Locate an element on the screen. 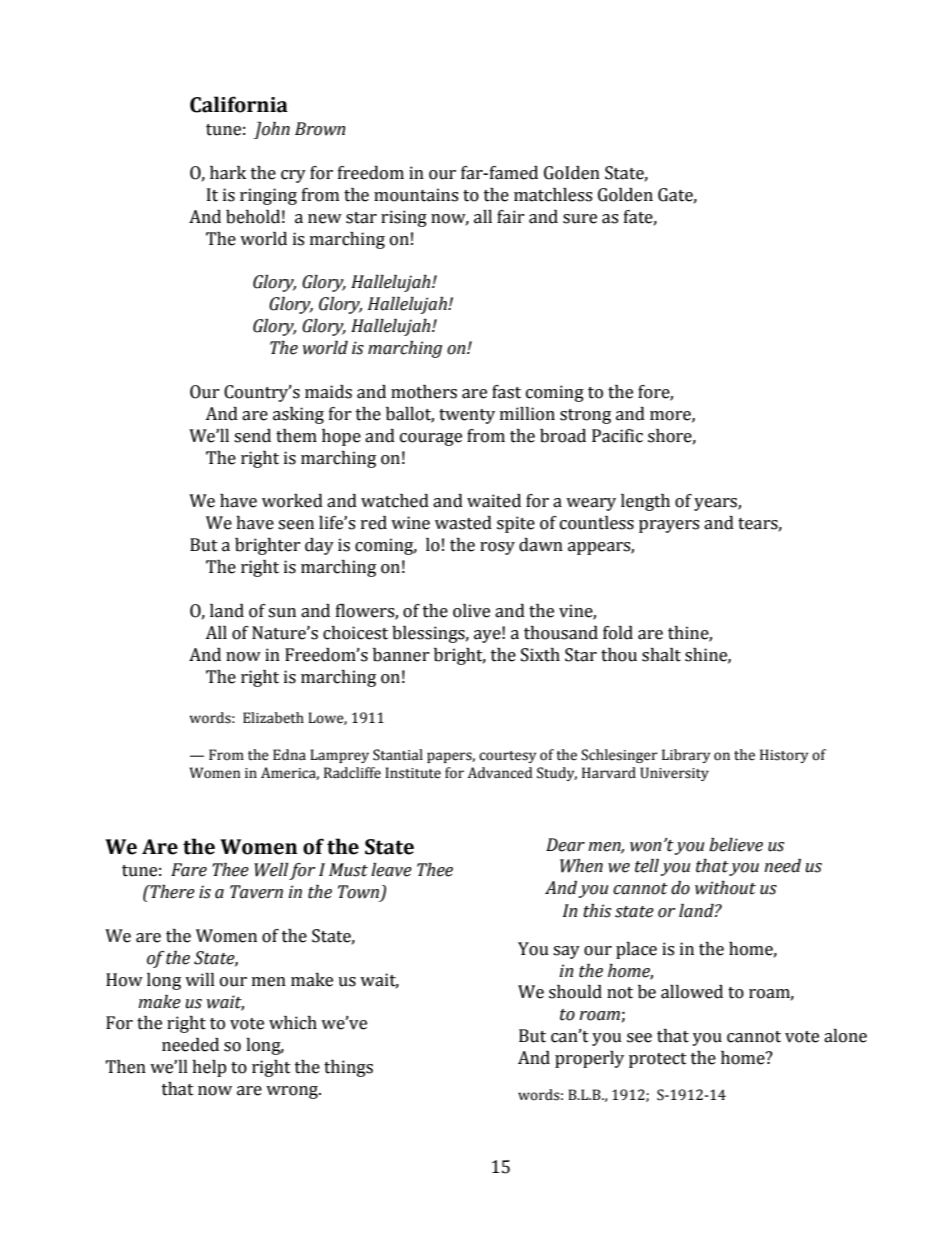  Golden is located at coordinates (625, 195).
